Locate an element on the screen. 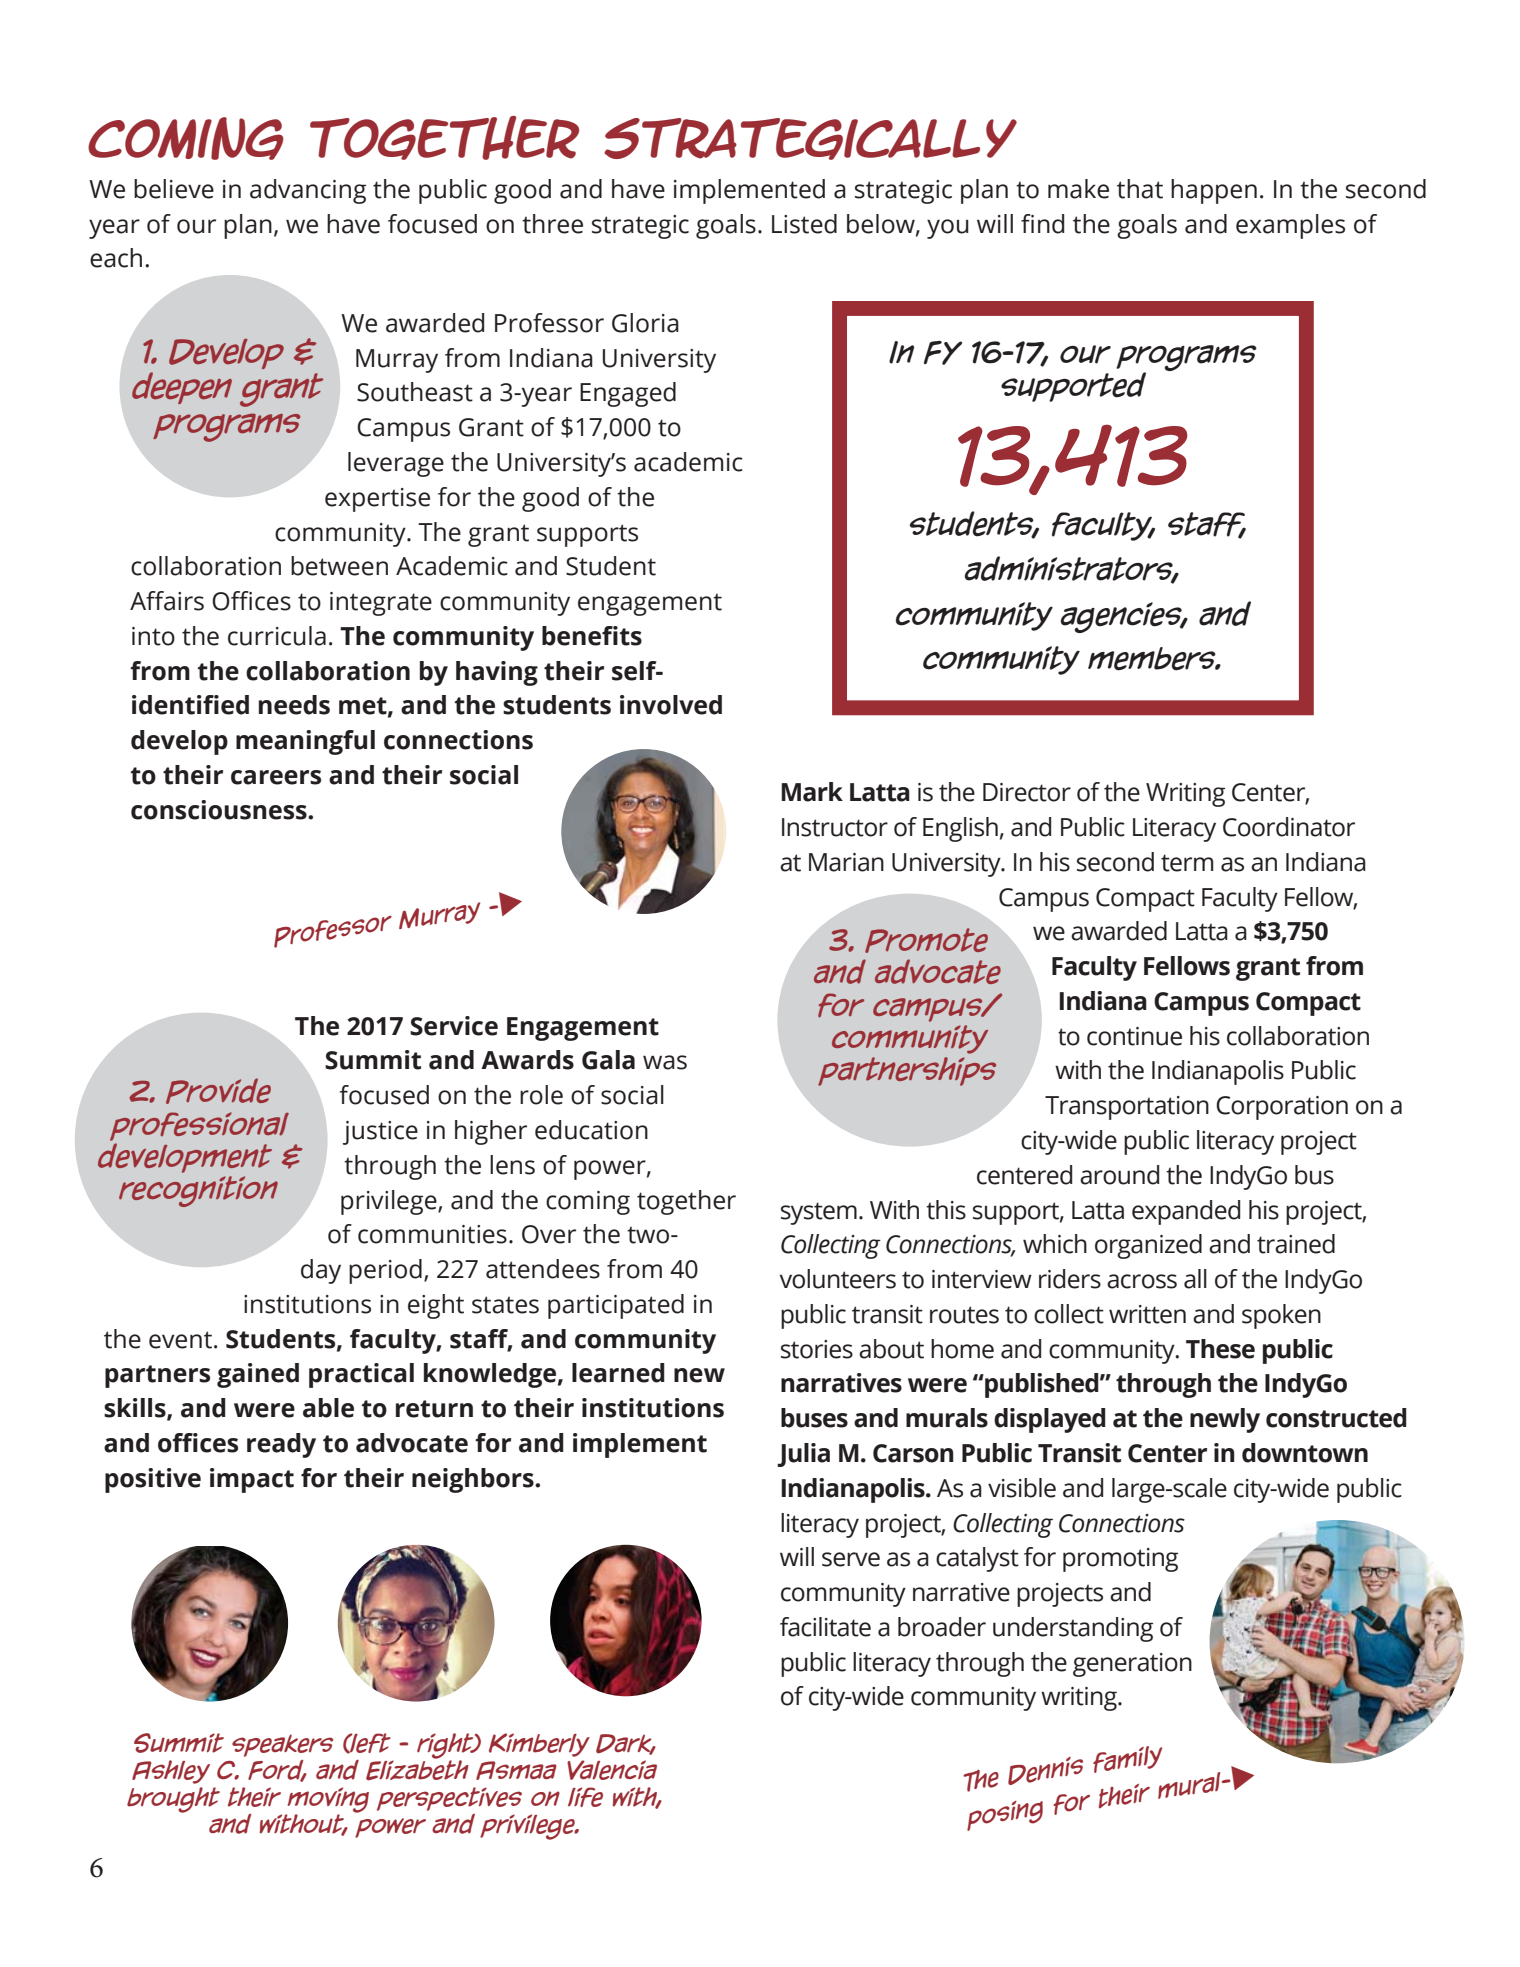 The width and height of the screenshot is (1520, 1967). term is located at coordinates (1187, 863).
